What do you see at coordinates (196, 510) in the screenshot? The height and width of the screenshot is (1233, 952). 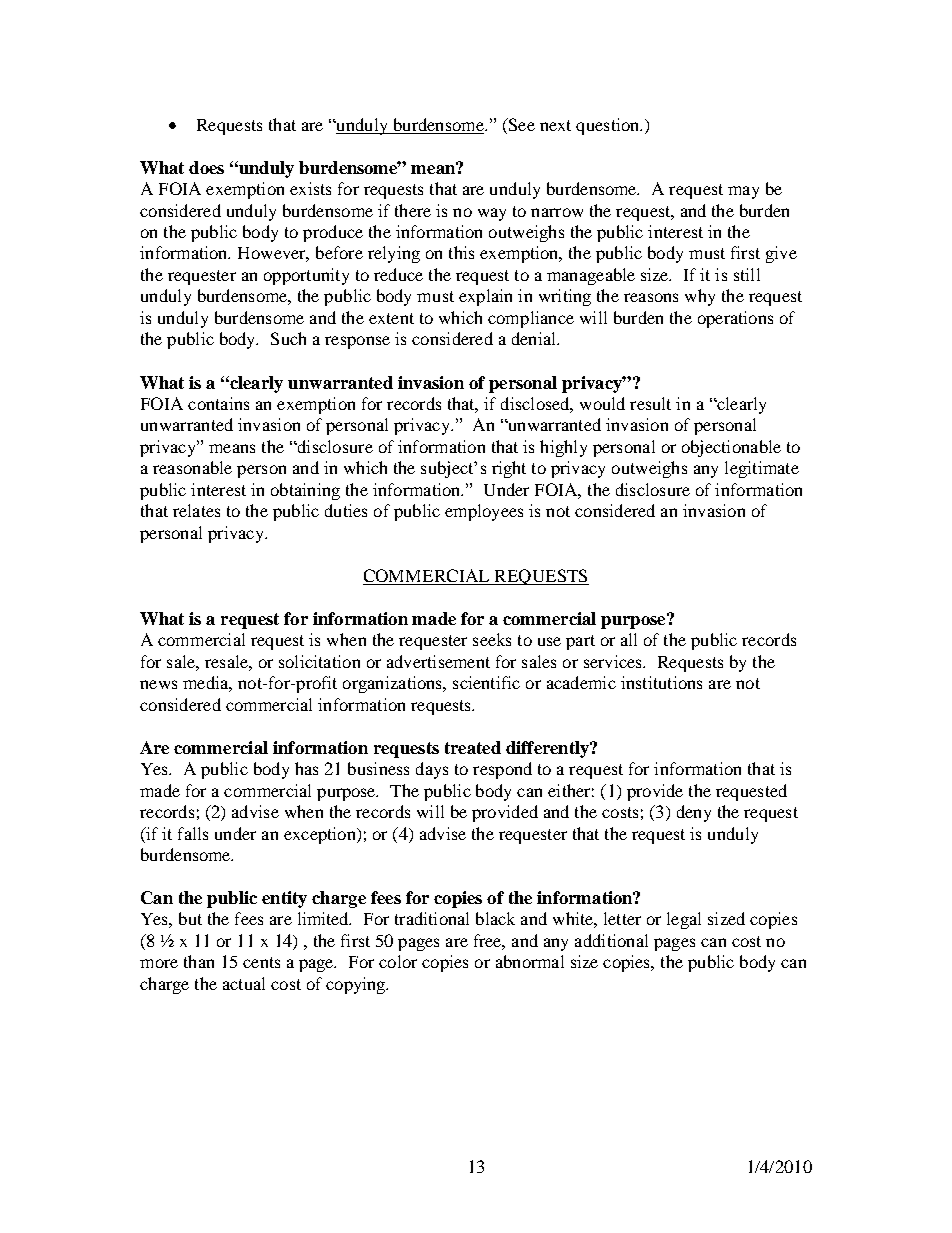 I see `relates` at bounding box center [196, 510].
